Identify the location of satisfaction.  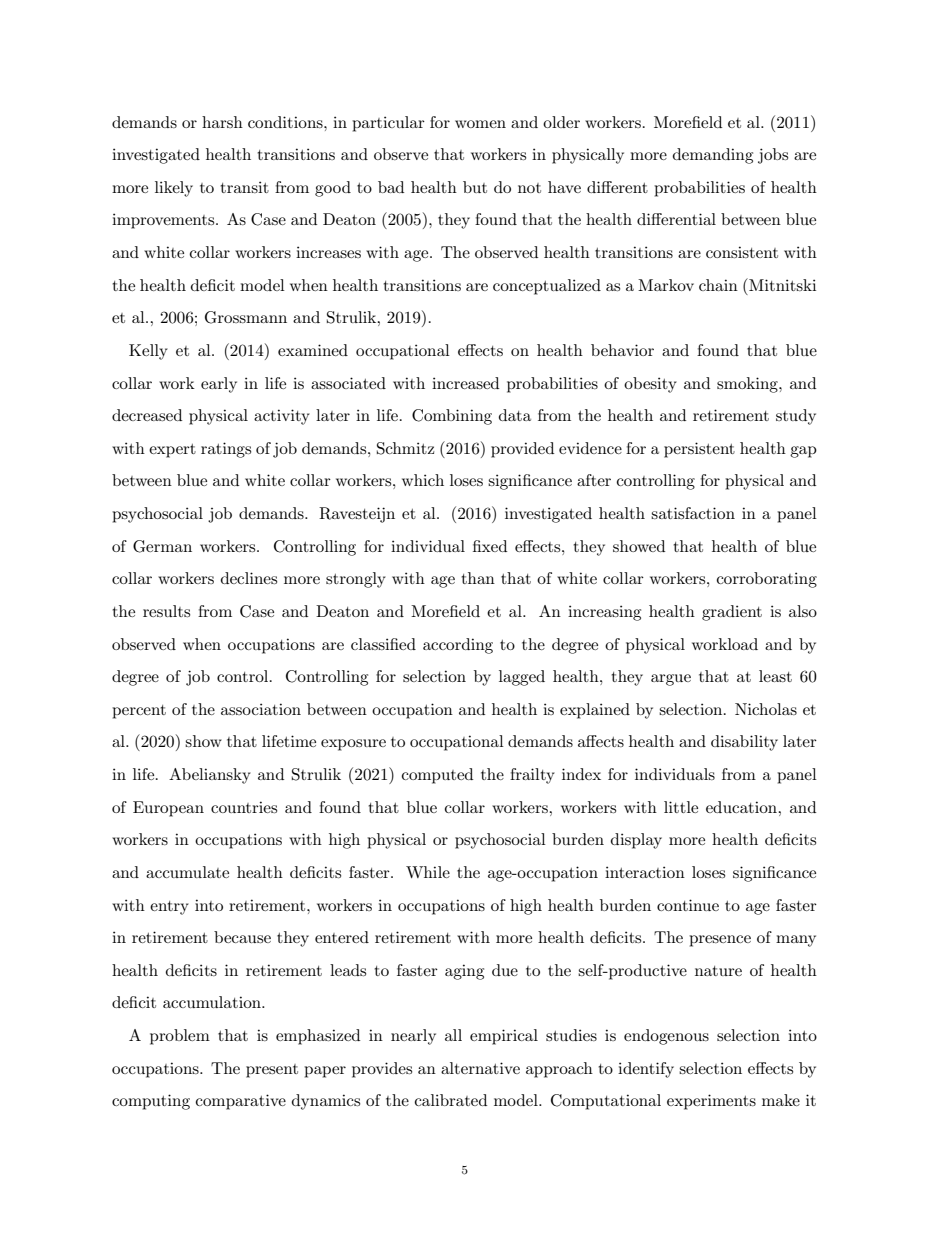
(693, 513).
